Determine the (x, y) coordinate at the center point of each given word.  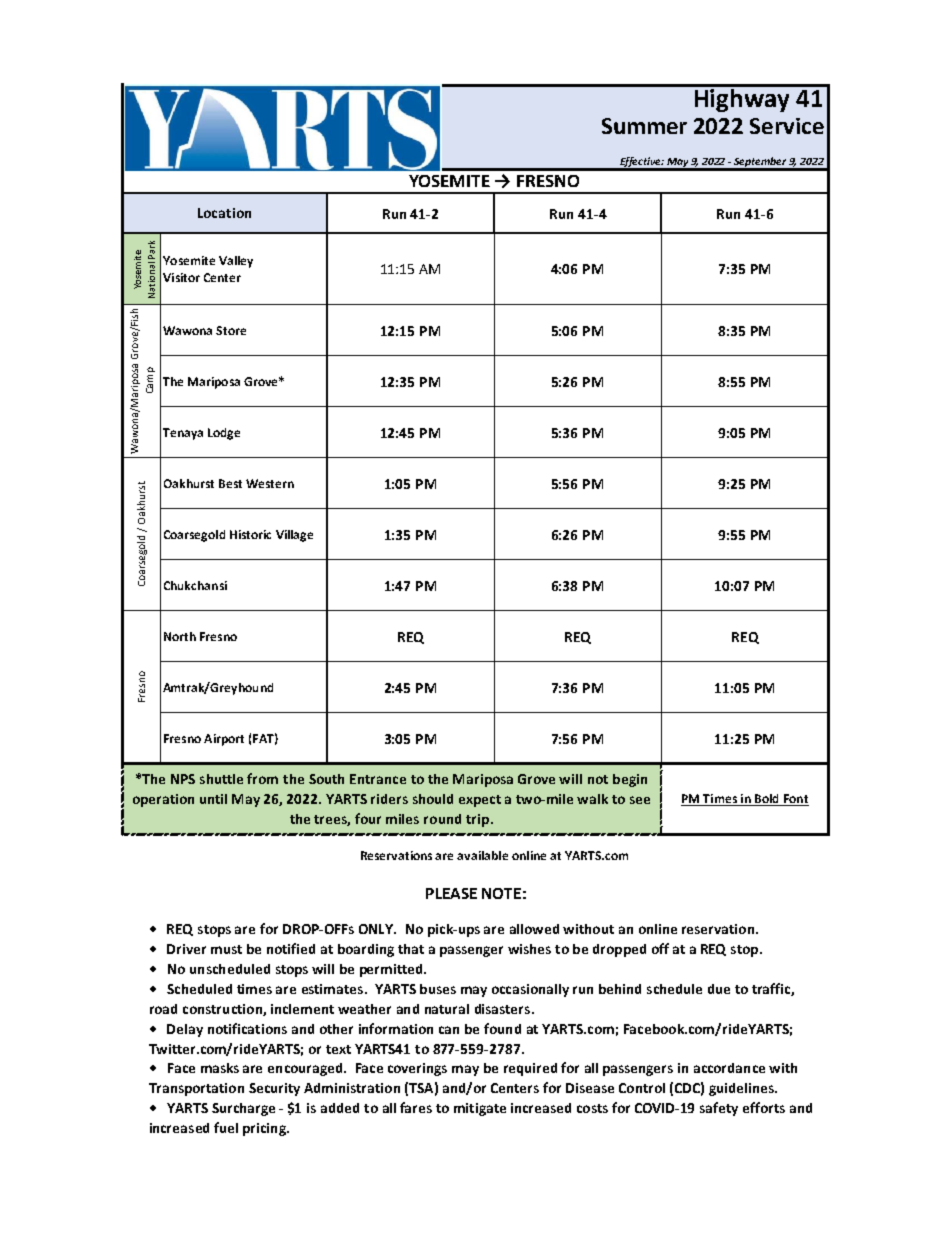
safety (719, 1109)
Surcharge (243, 1109)
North (180, 636)
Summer (644, 126)
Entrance (378, 779)
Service (787, 126)
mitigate (480, 1109)
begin (630, 780)
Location (224, 213)
